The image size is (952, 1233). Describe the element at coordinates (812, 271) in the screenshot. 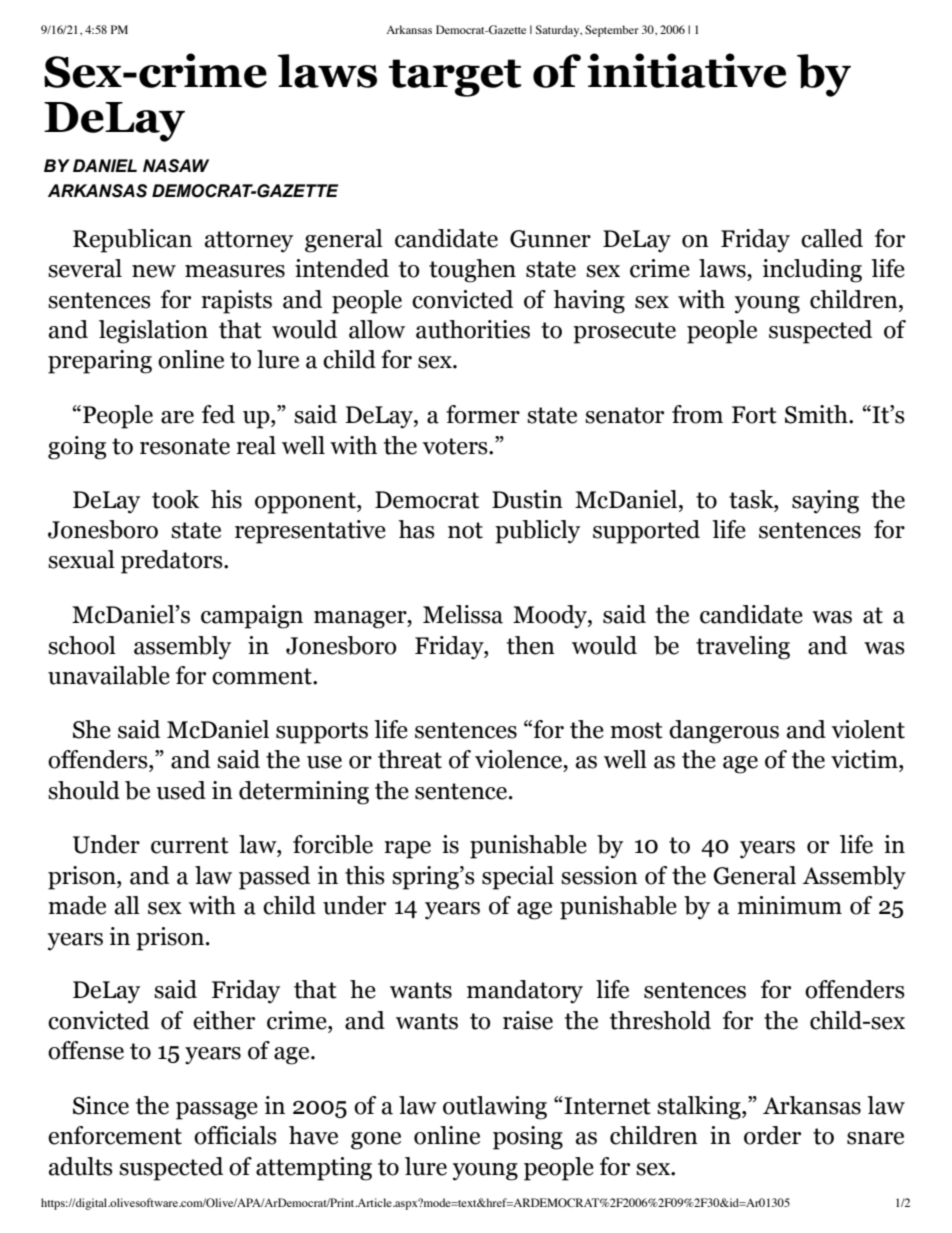

I see `including` at that location.
